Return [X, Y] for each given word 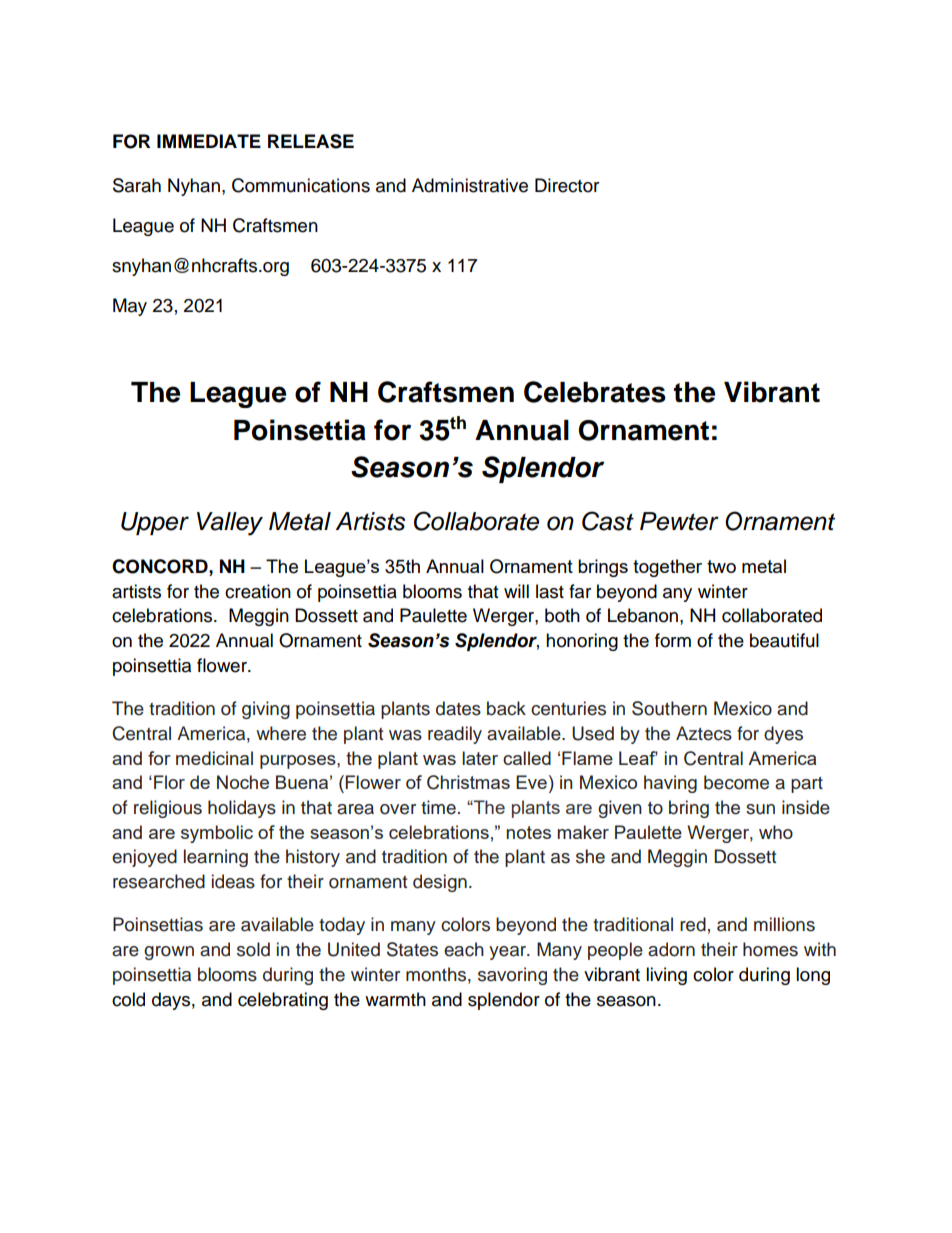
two [721, 566]
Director [567, 185]
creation [258, 591]
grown [169, 953]
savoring [512, 976]
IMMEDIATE [209, 141]
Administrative [470, 185]
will [516, 591]
